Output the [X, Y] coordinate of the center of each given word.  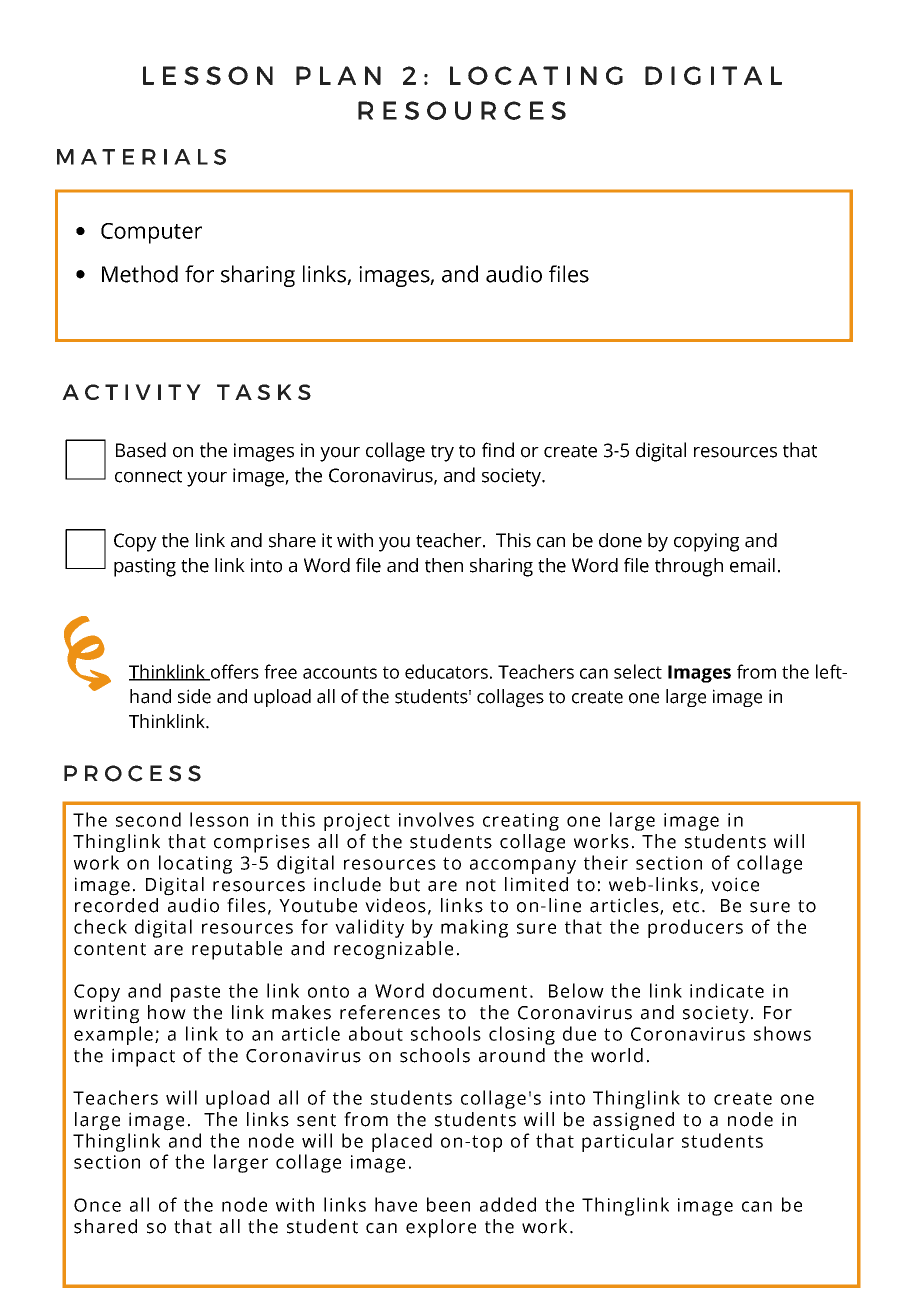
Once [97, 1205]
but [405, 884]
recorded [116, 905]
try [442, 453]
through [689, 567]
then [444, 565]
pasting [145, 567]
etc [686, 906]
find [498, 450]
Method [140, 274]
